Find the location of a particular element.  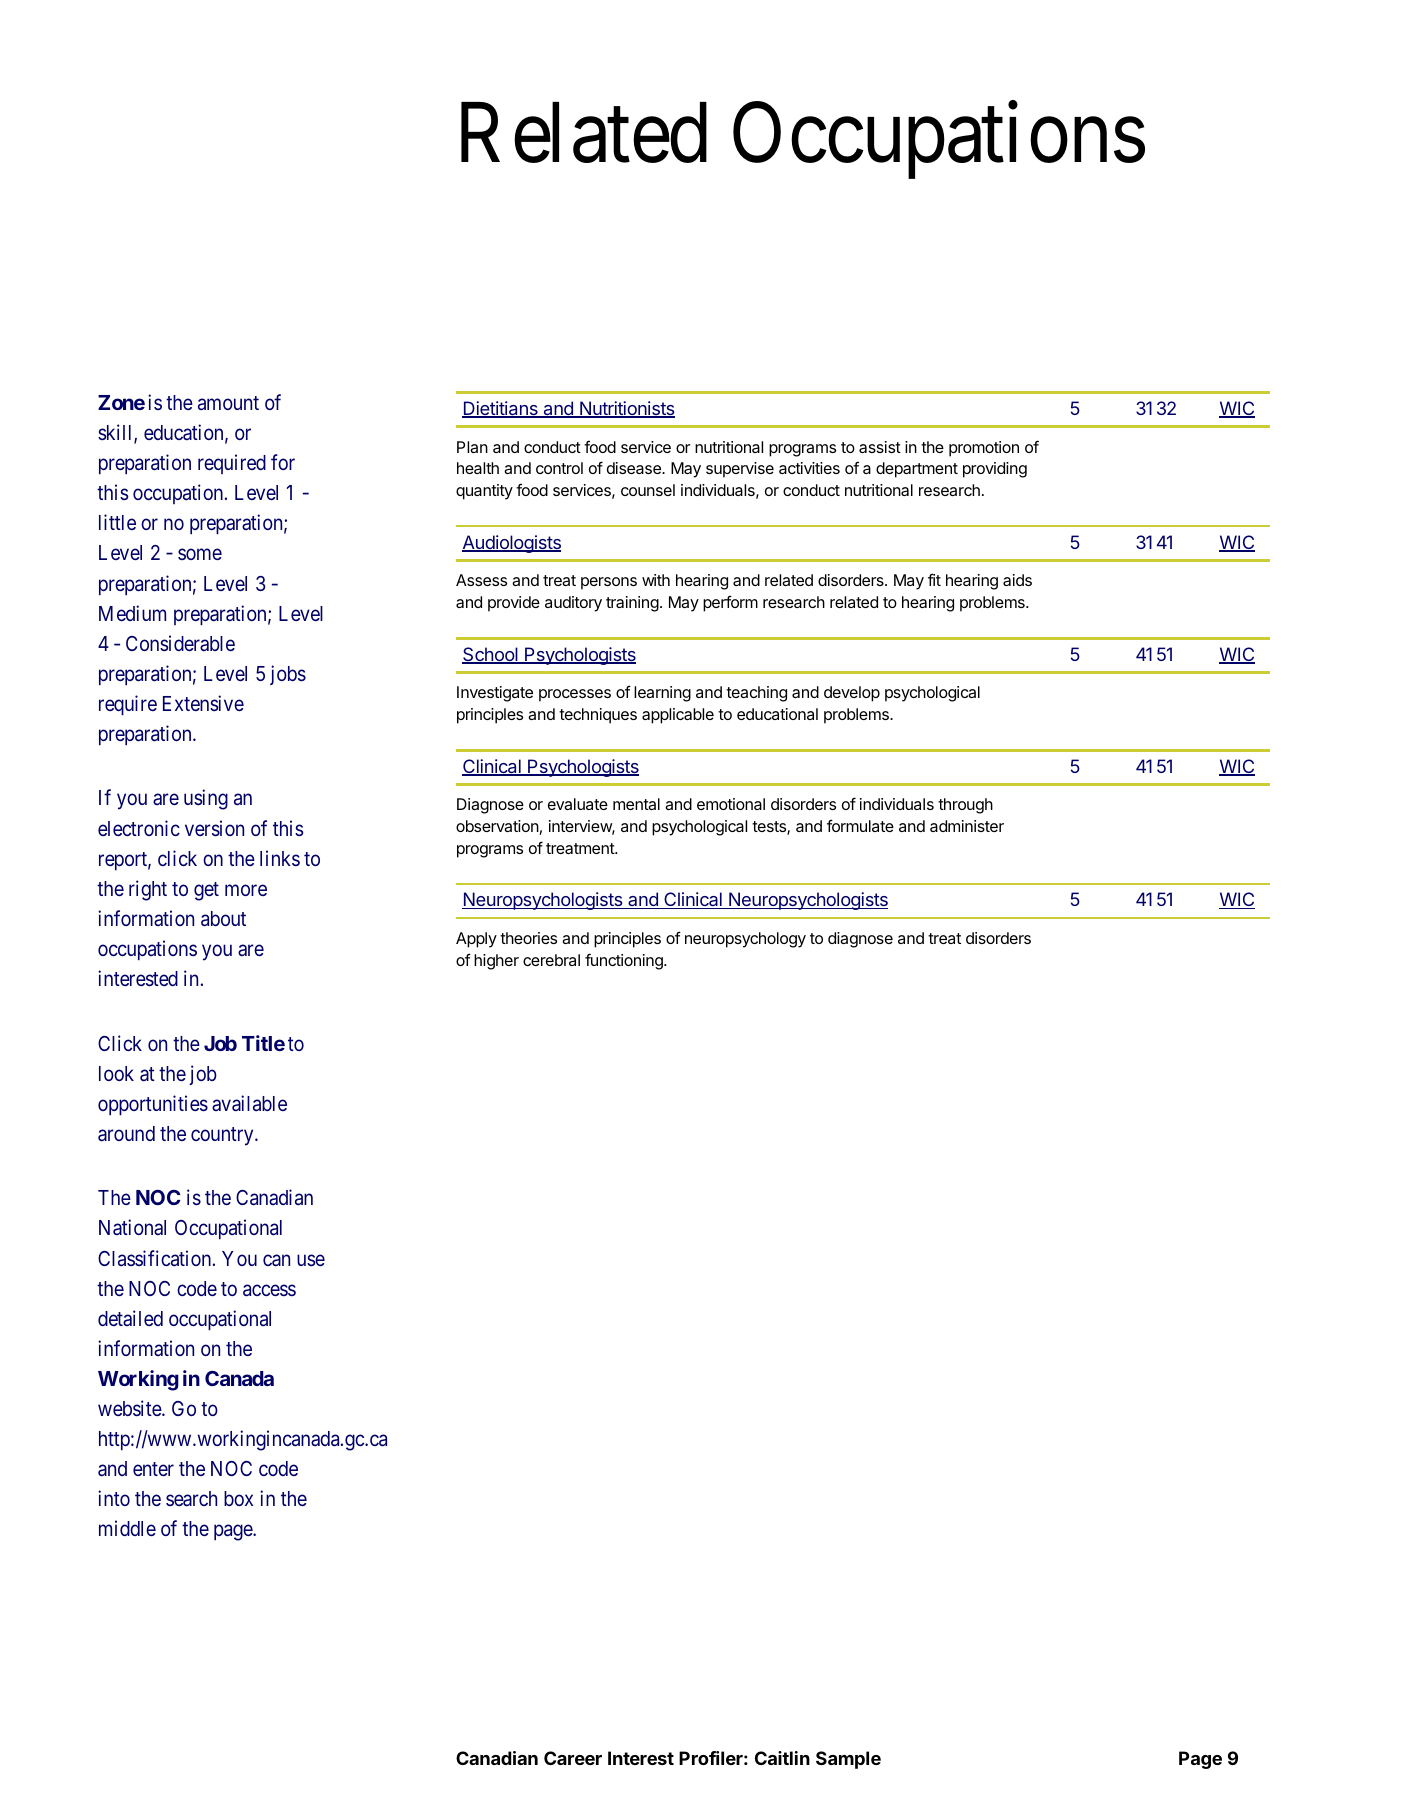

control is located at coordinates (559, 468).
